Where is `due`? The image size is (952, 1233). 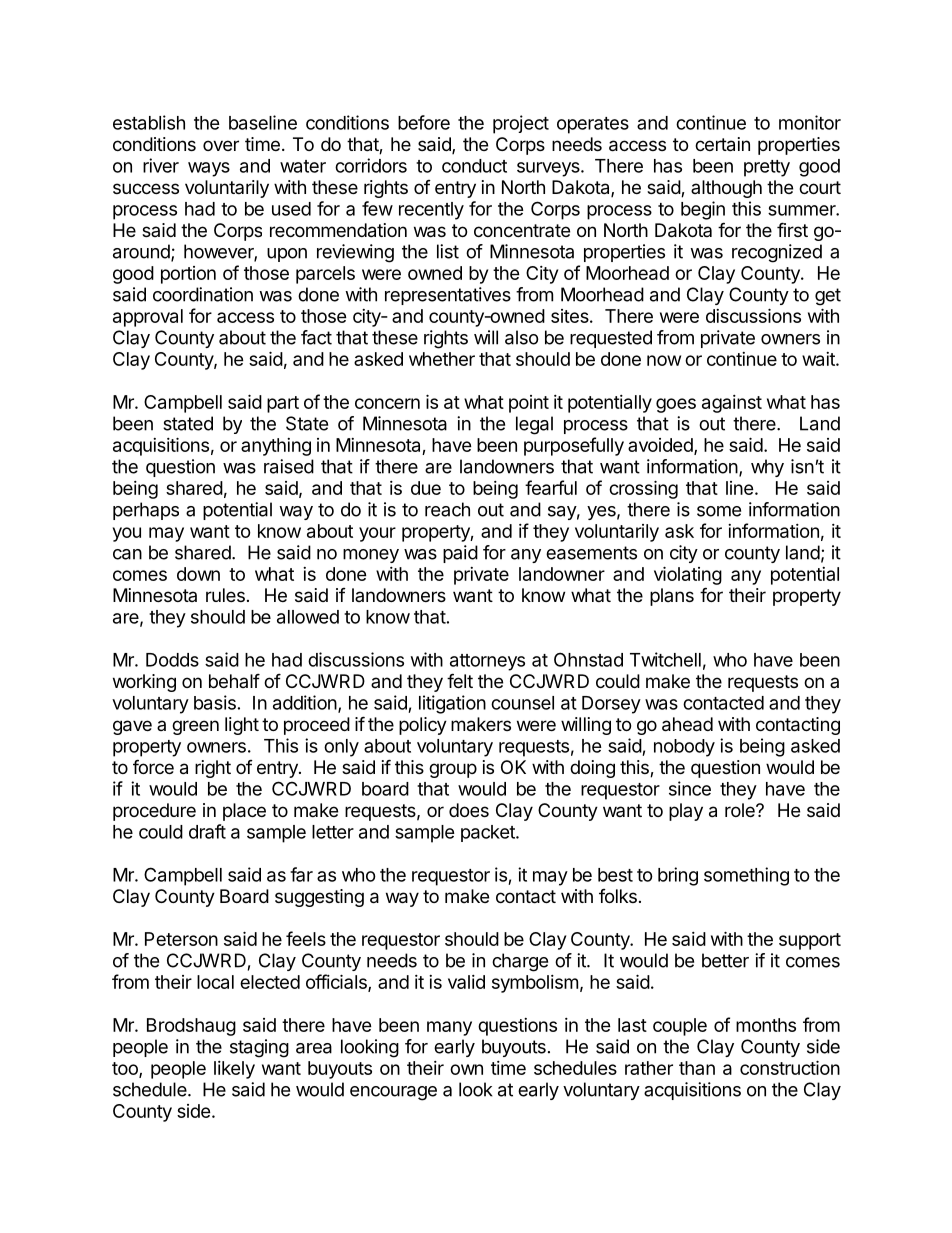 due is located at coordinates (426, 488).
